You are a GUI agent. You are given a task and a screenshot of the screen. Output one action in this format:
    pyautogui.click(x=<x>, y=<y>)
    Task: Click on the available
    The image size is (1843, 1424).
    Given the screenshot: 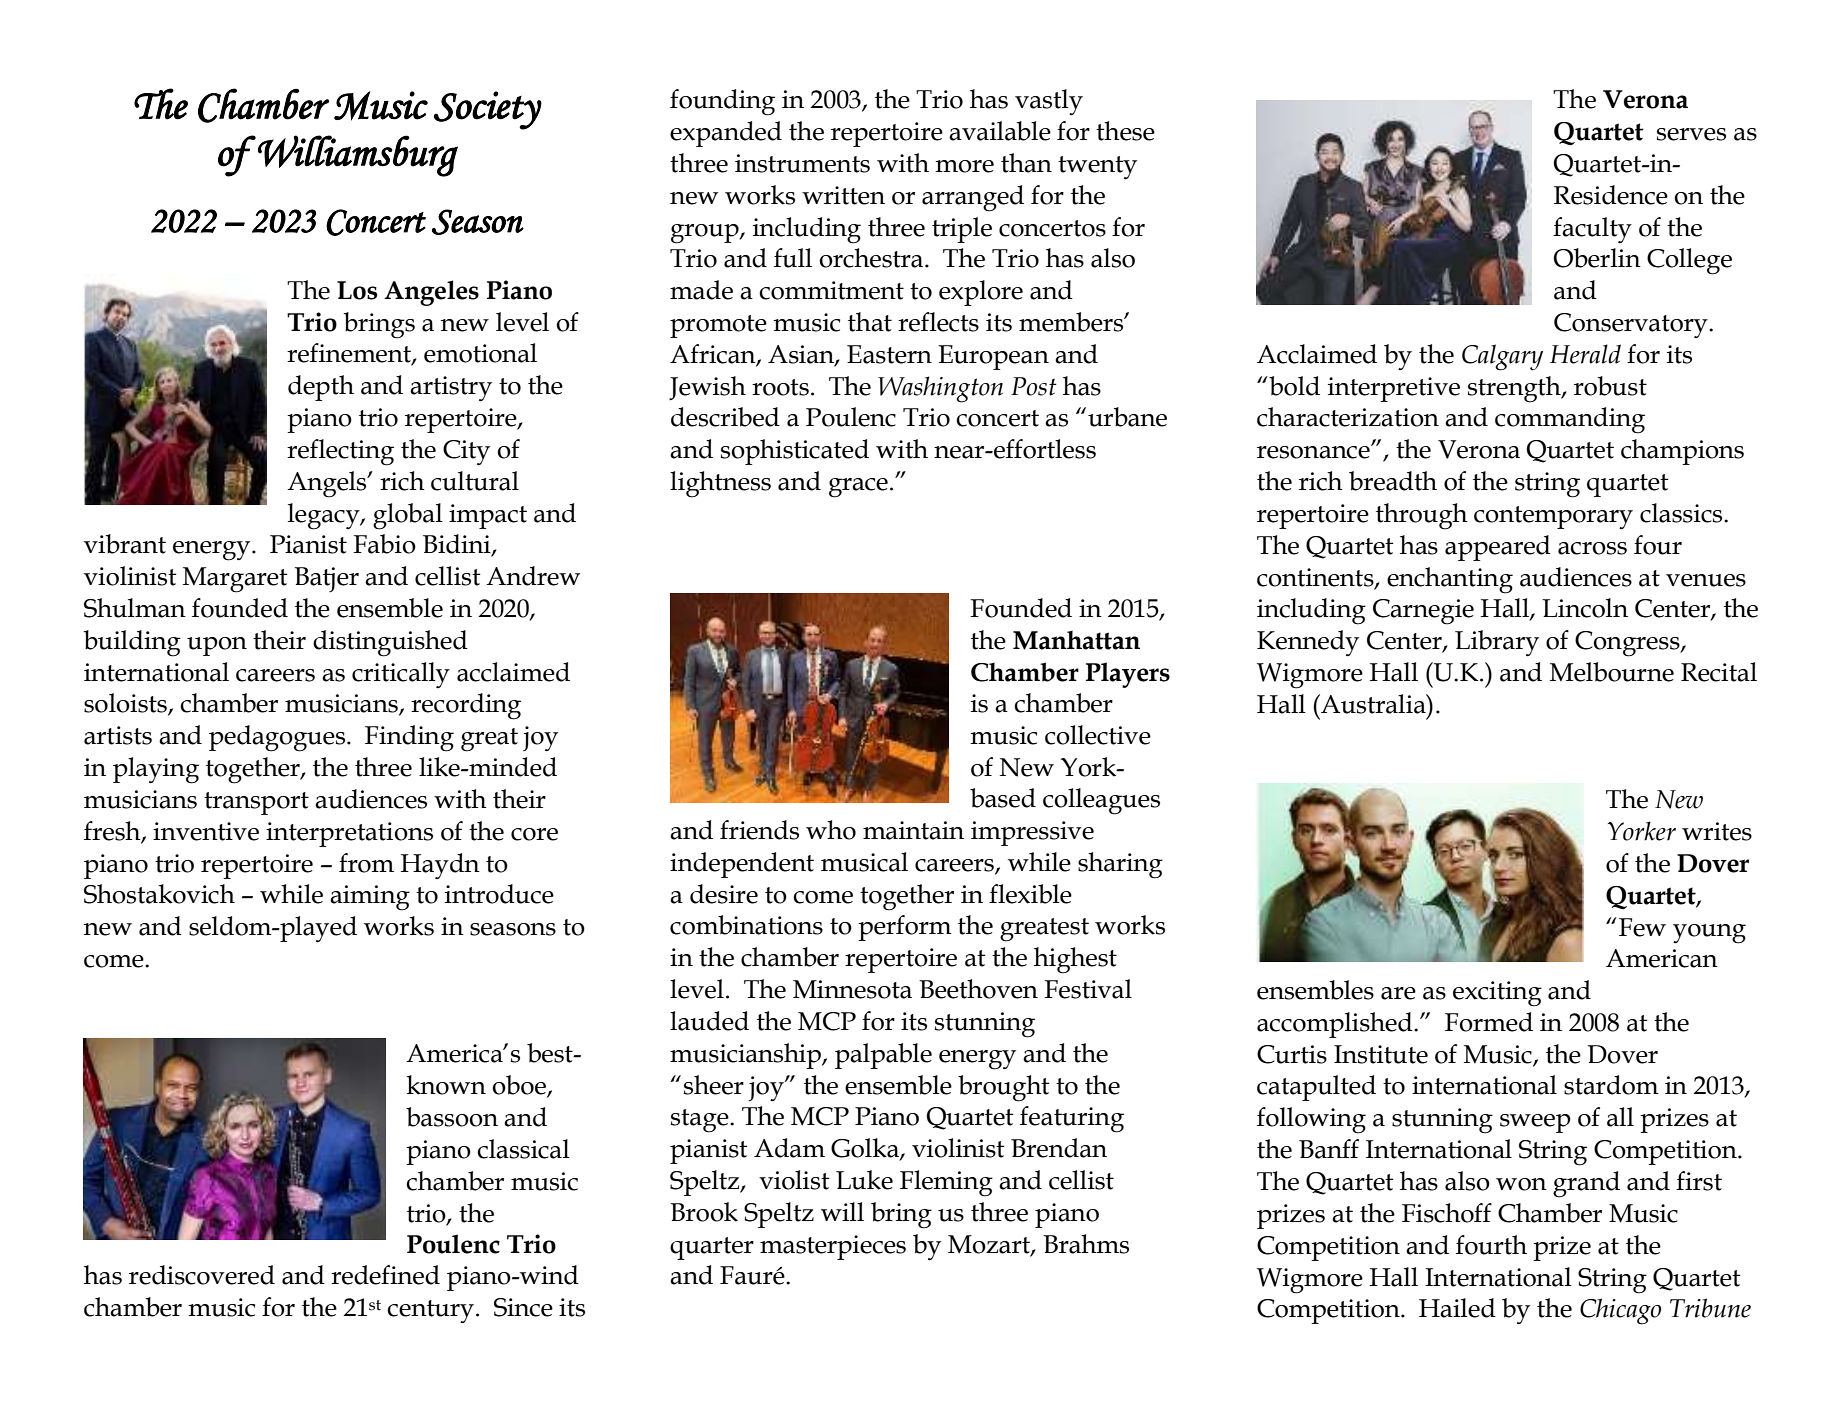 What is the action you would take?
    pyautogui.click(x=1000, y=131)
